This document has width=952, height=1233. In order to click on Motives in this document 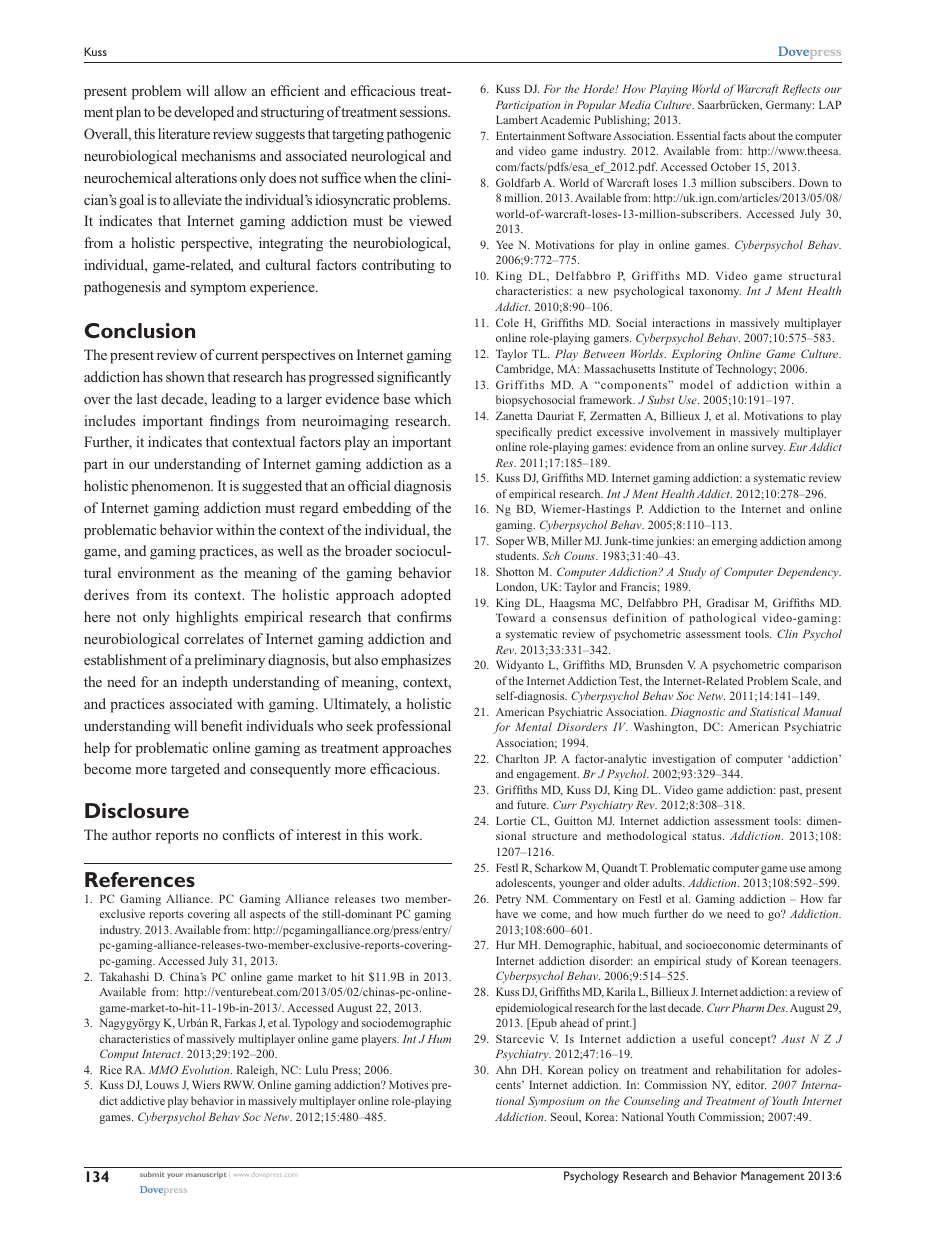, I will do `click(409, 1084)`.
